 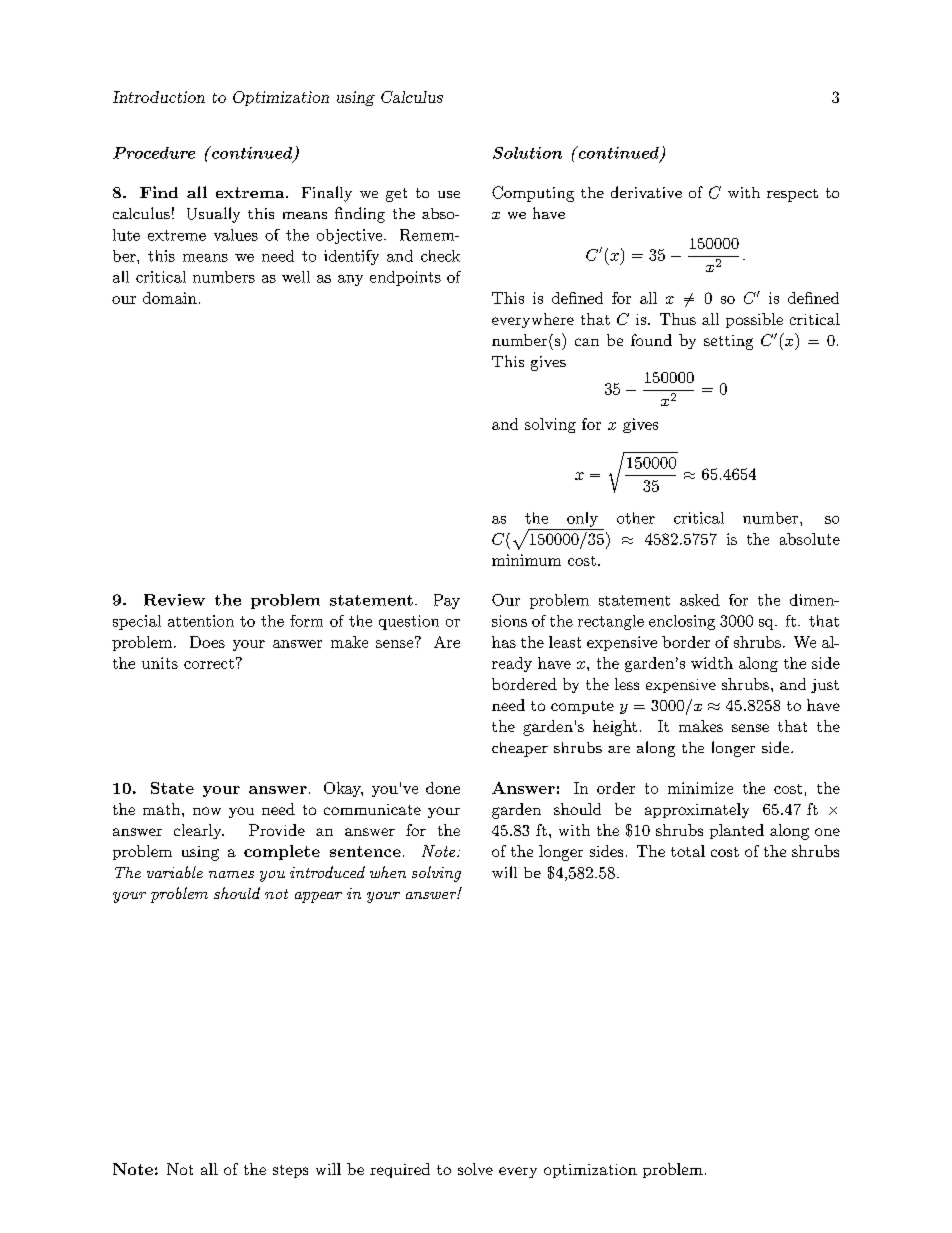 I want to click on Does, so click(x=207, y=642).
